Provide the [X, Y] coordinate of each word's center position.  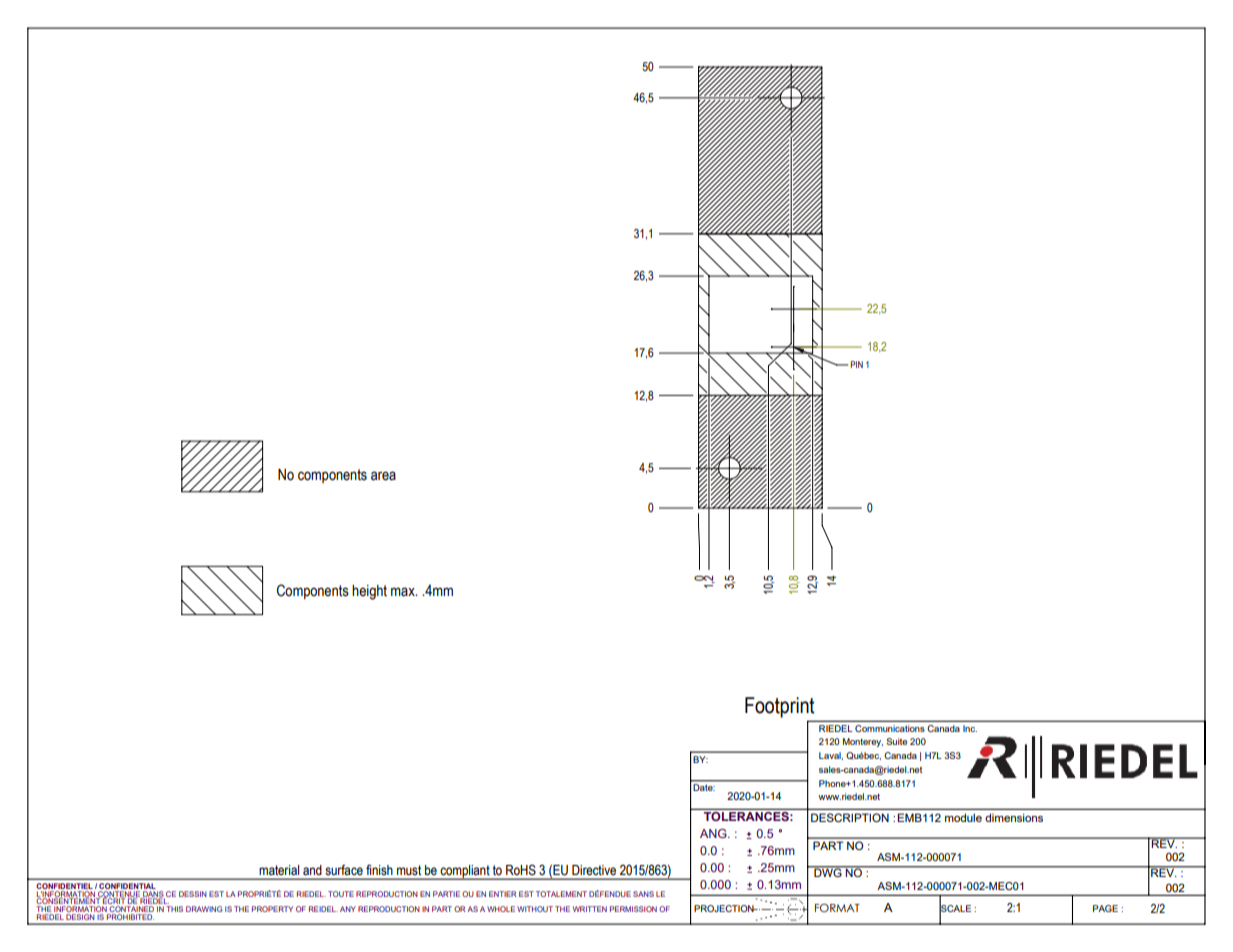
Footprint [780, 707]
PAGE [1105, 908]
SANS [643, 894]
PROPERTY [272, 909]
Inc [970, 728]
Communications [890, 728]
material [279, 870]
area [383, 476]
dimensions [1014, 817]
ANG [714, 833]
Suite [896, 741]
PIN [857, 364]
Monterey [863, 742]
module [963, 817]
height [369, 592]
